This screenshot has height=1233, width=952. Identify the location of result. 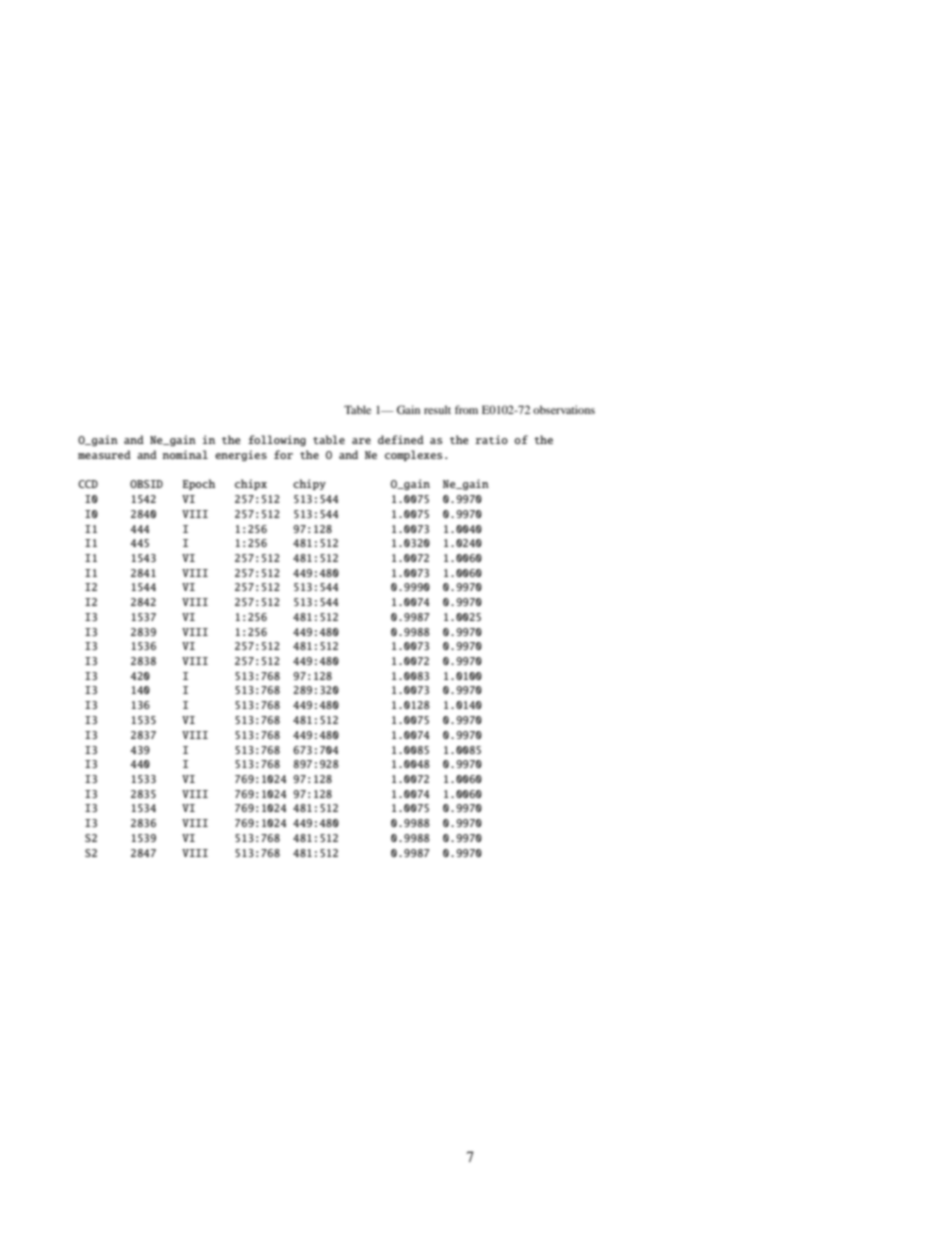
(437, 409).
